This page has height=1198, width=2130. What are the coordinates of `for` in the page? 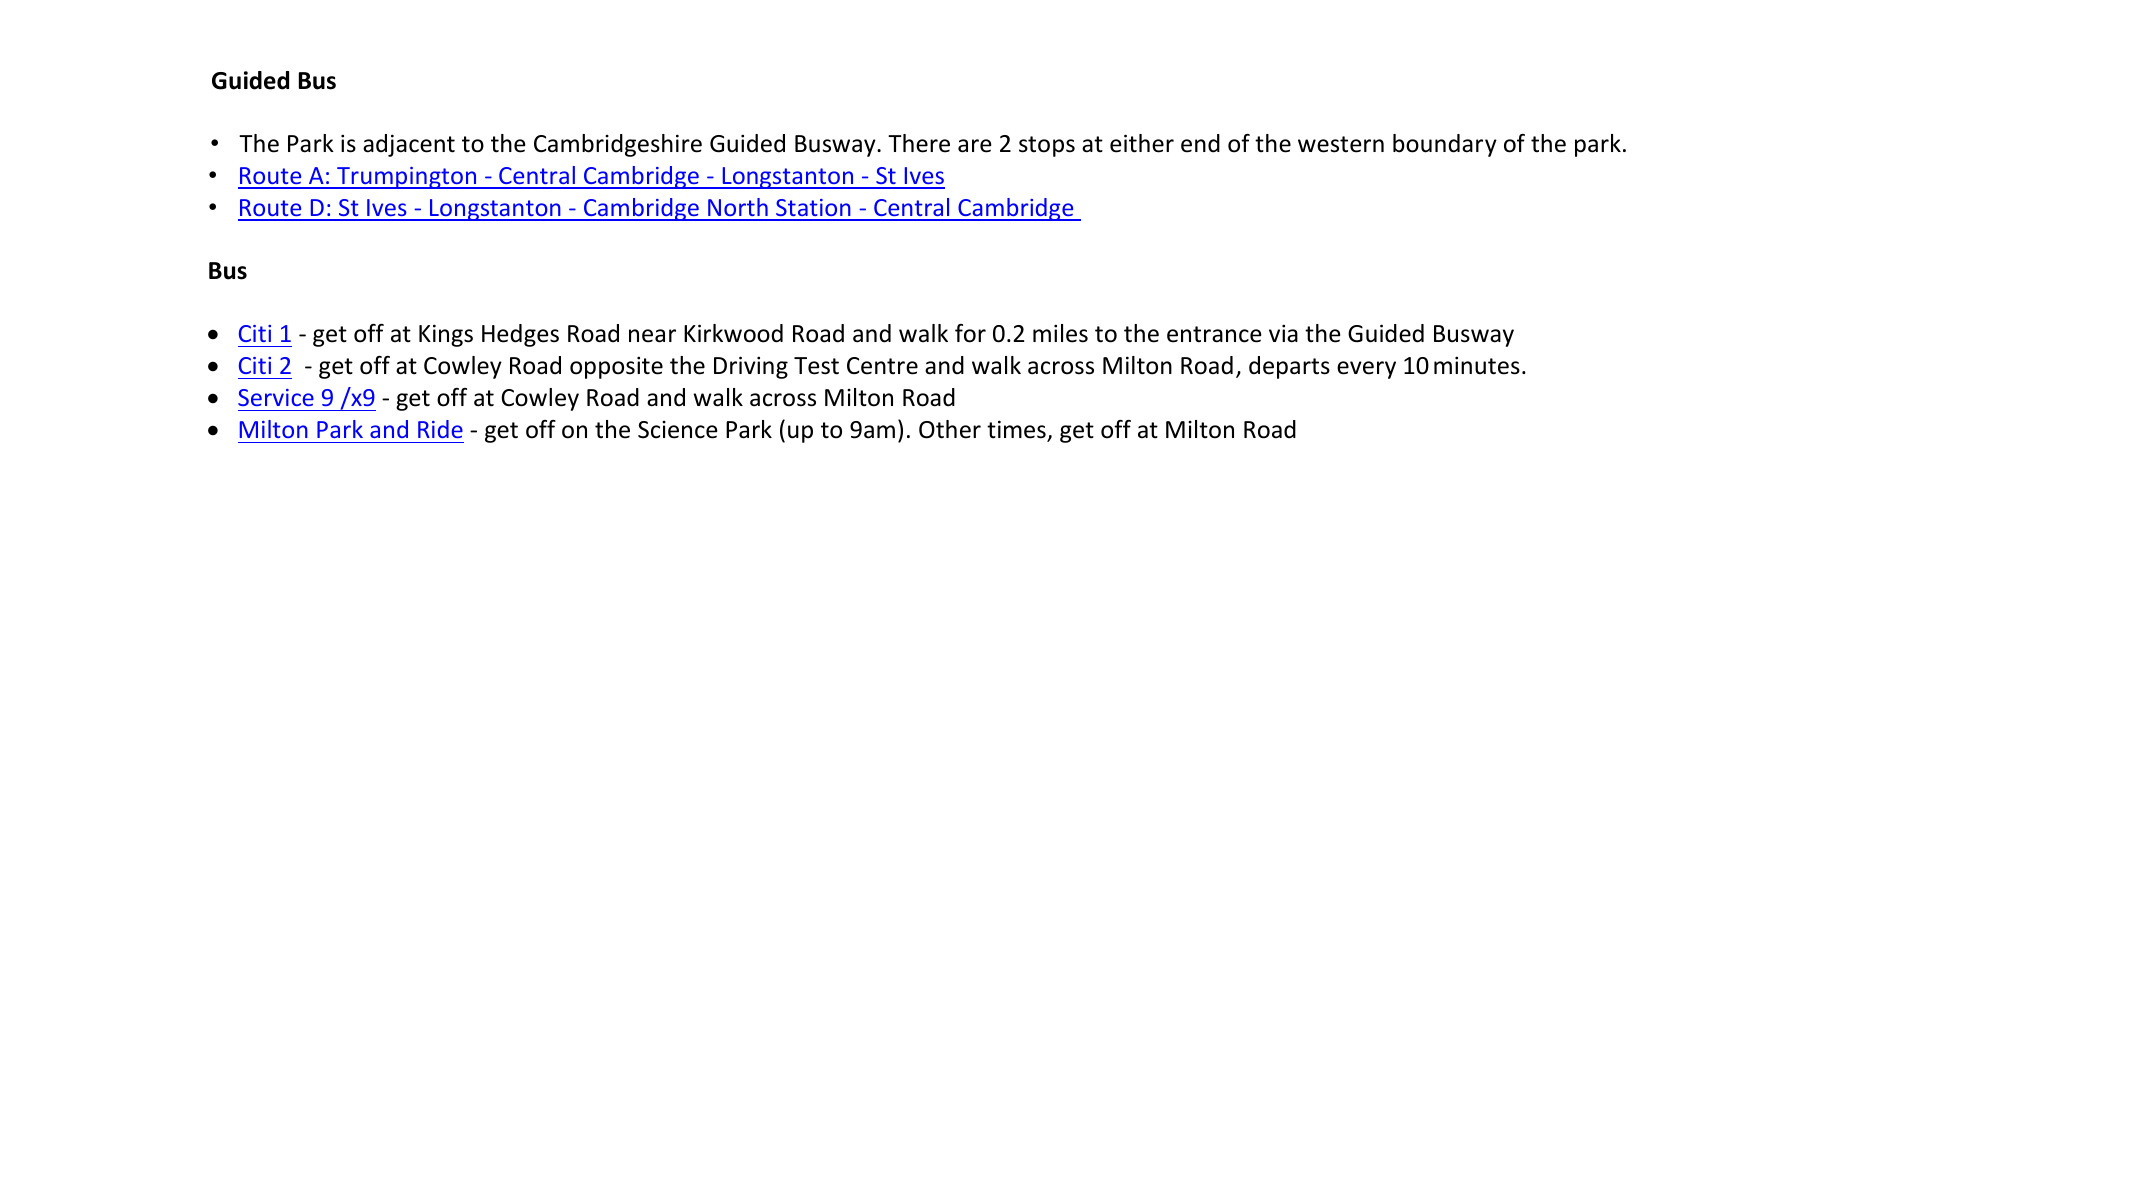 It's located at (970, 333).
